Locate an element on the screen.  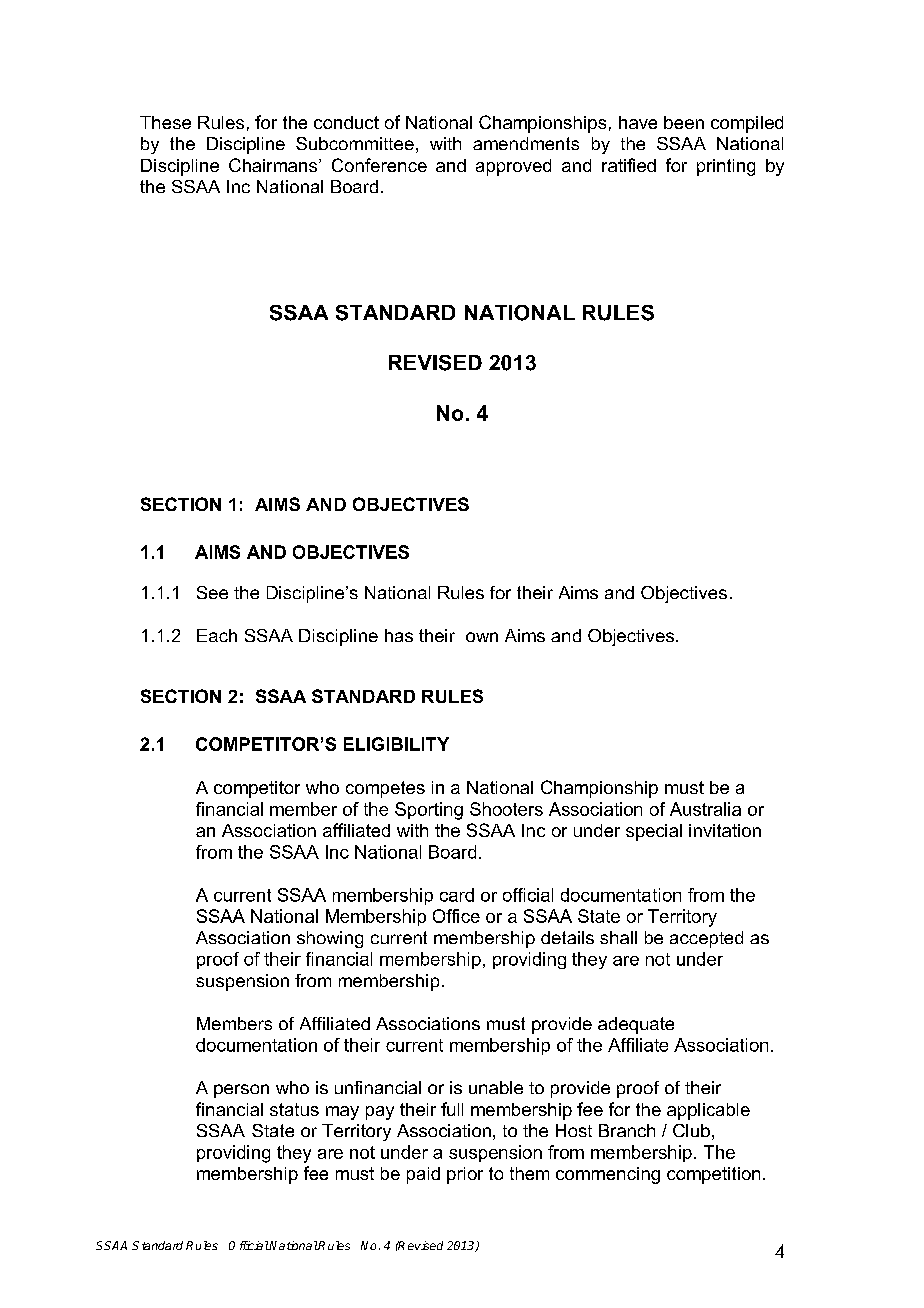
Each is located at coordinates (217, 635).
